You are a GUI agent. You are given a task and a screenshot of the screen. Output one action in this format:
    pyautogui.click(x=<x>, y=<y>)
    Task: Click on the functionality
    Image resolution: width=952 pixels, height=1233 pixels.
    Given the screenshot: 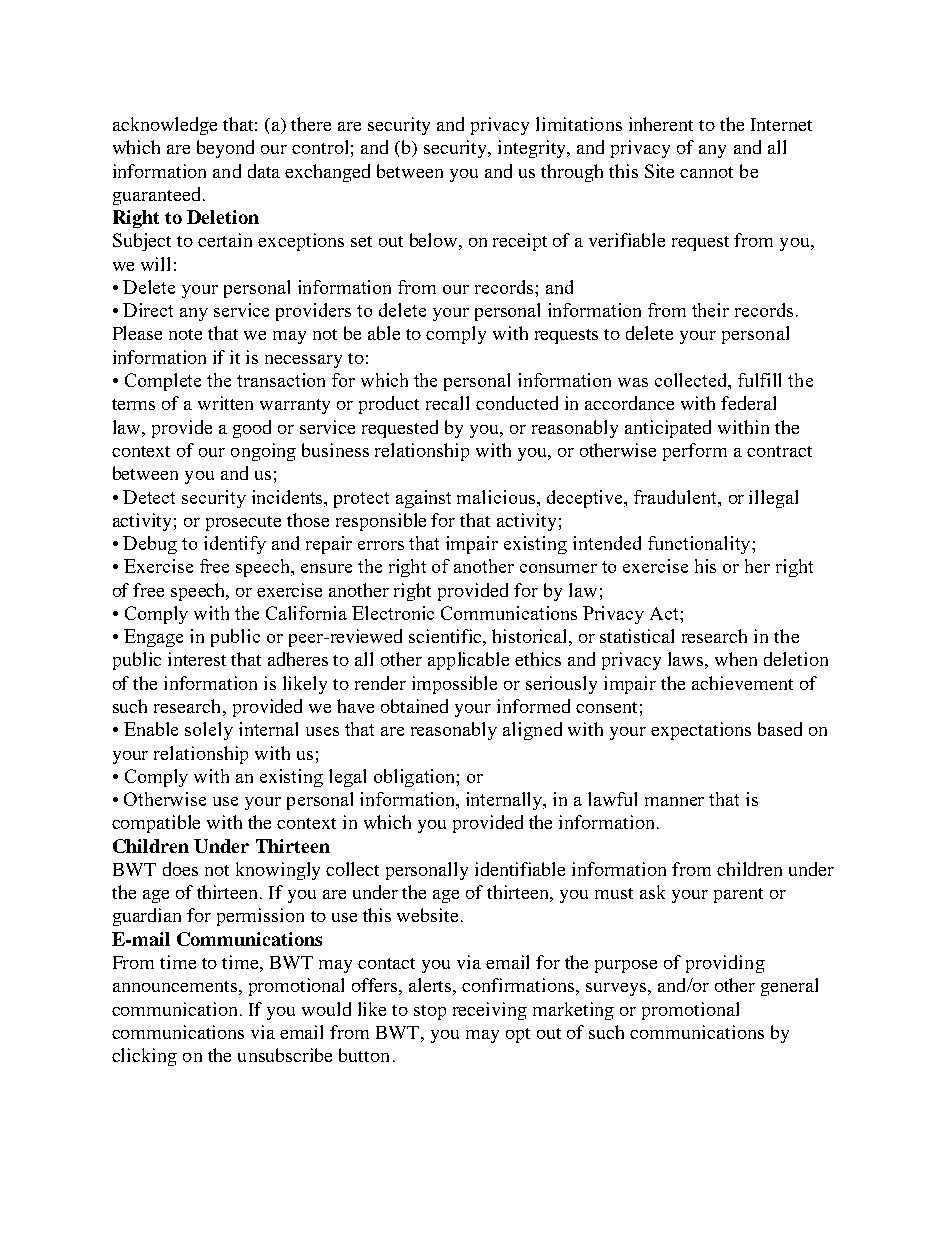 What is the action you would take?
    pyautogui.click(x=700, y=545)
